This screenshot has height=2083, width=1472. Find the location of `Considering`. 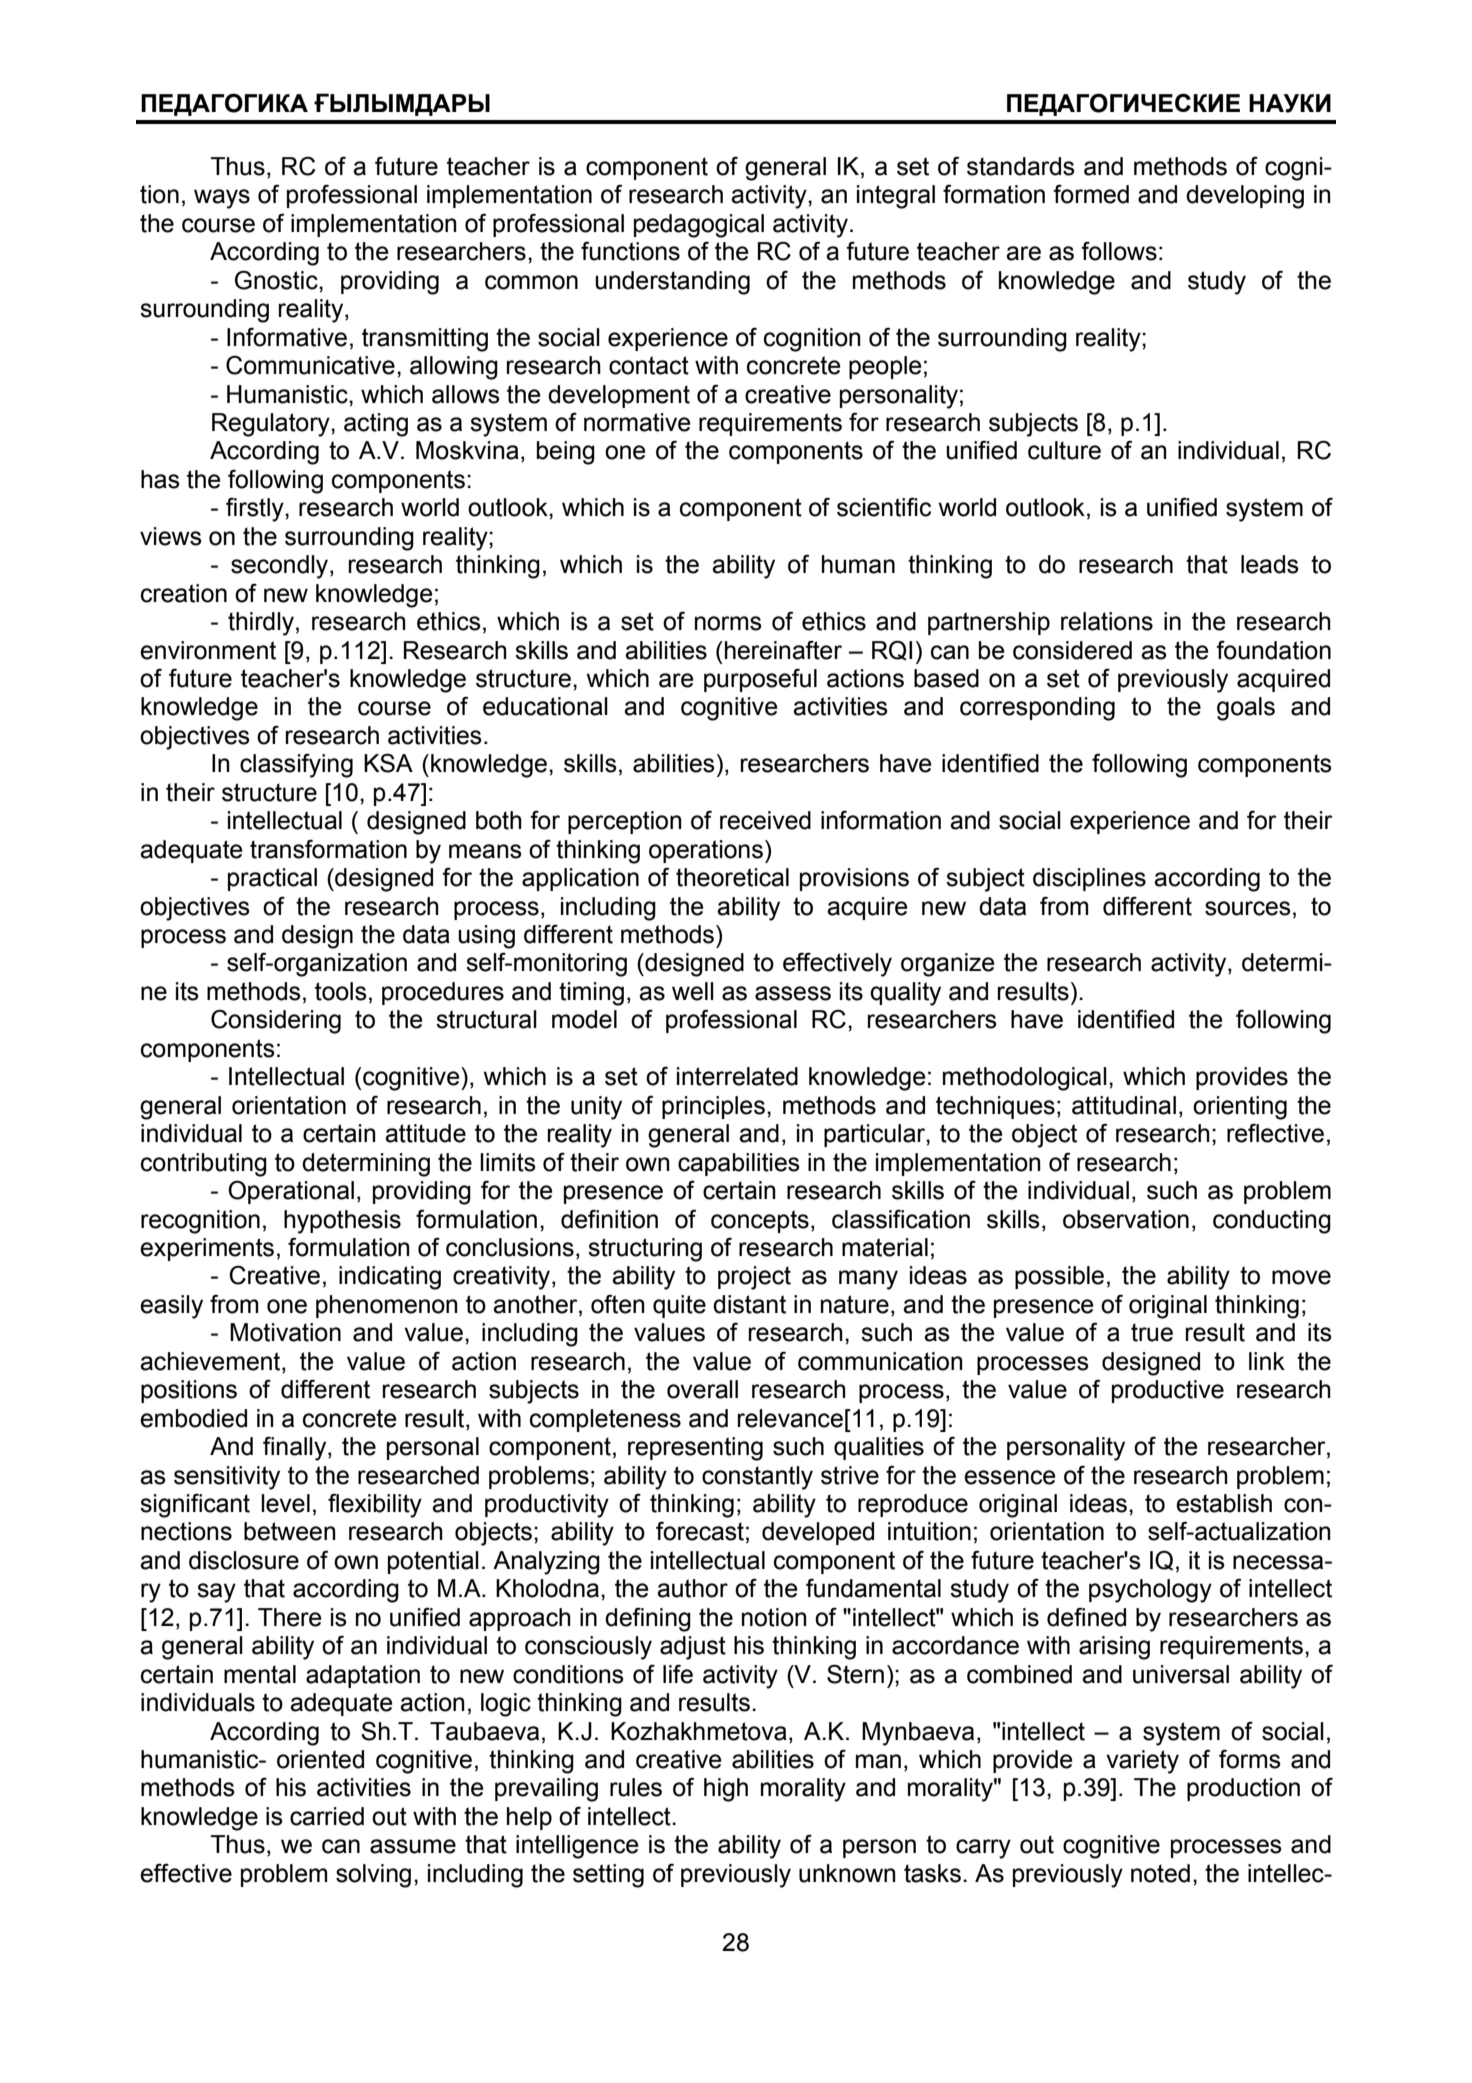

Considering is located at coordinates (276, 1021).
